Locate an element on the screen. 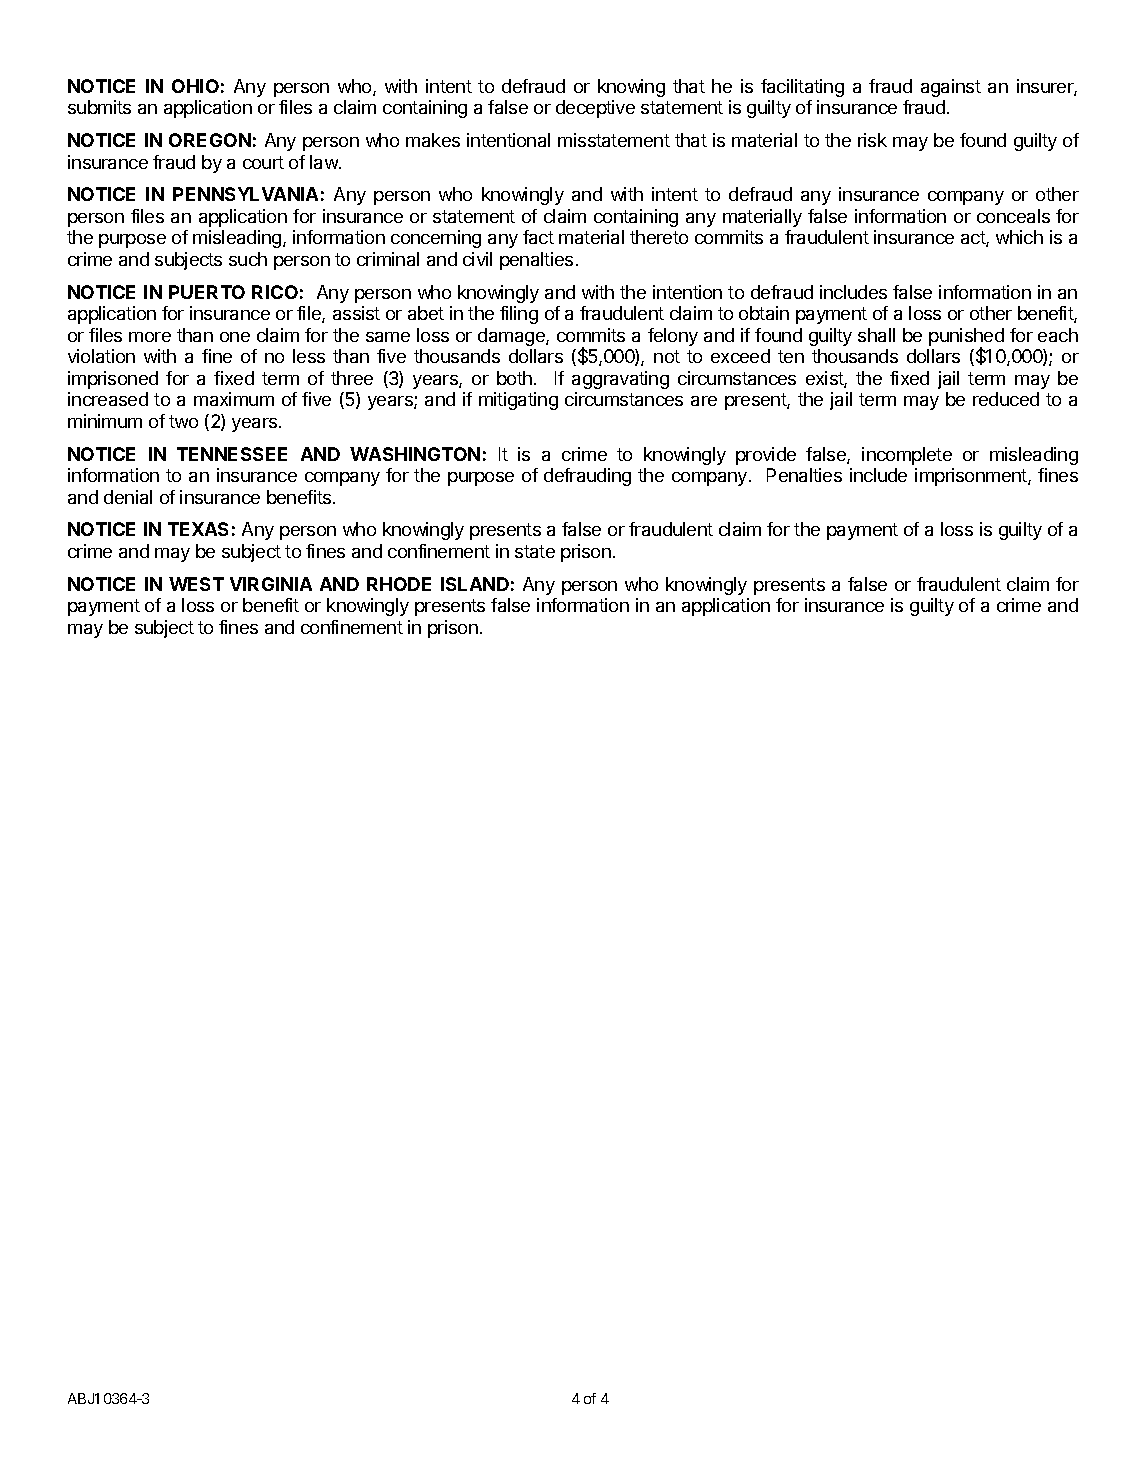 This screenshot has width=1146, height=1482. damage is located at coordinates (512, 337).
